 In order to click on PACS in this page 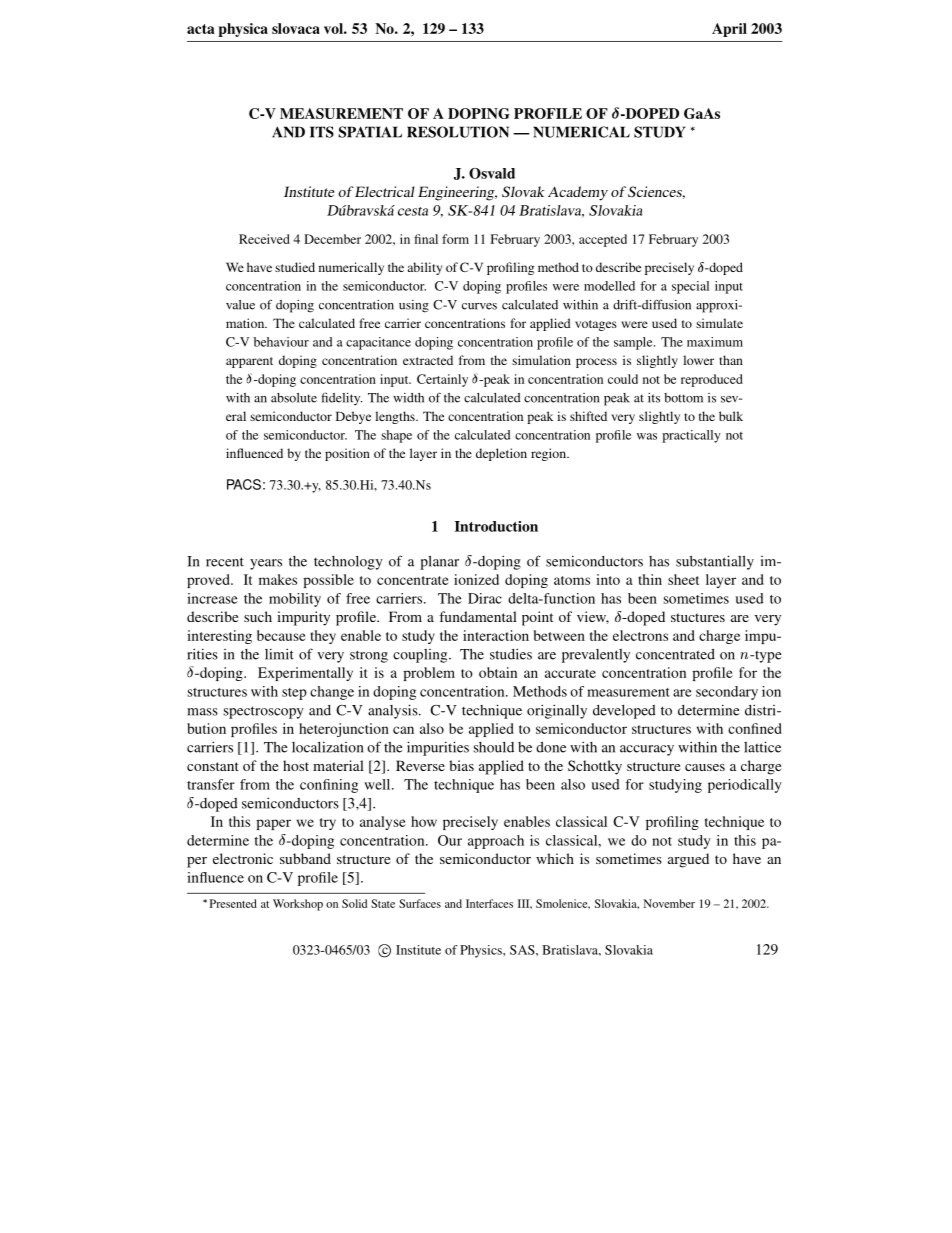, I will do `click(244, 484)`.
